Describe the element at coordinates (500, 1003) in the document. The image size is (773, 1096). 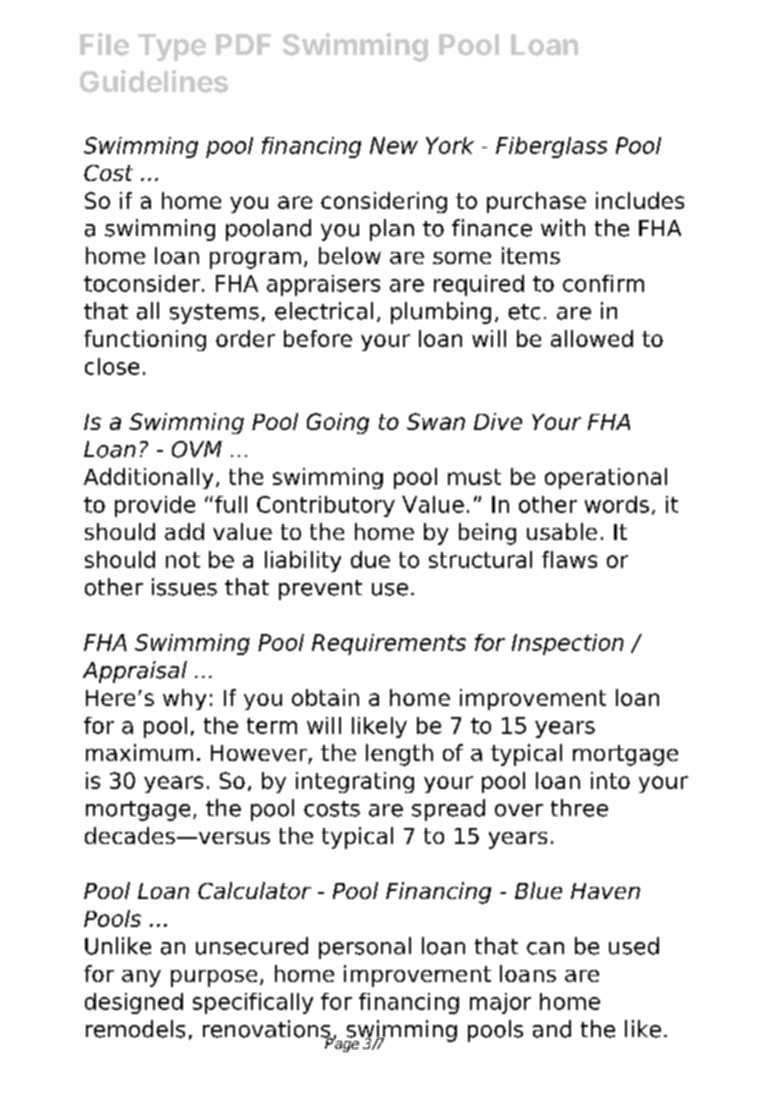
I see `major` at that location.
